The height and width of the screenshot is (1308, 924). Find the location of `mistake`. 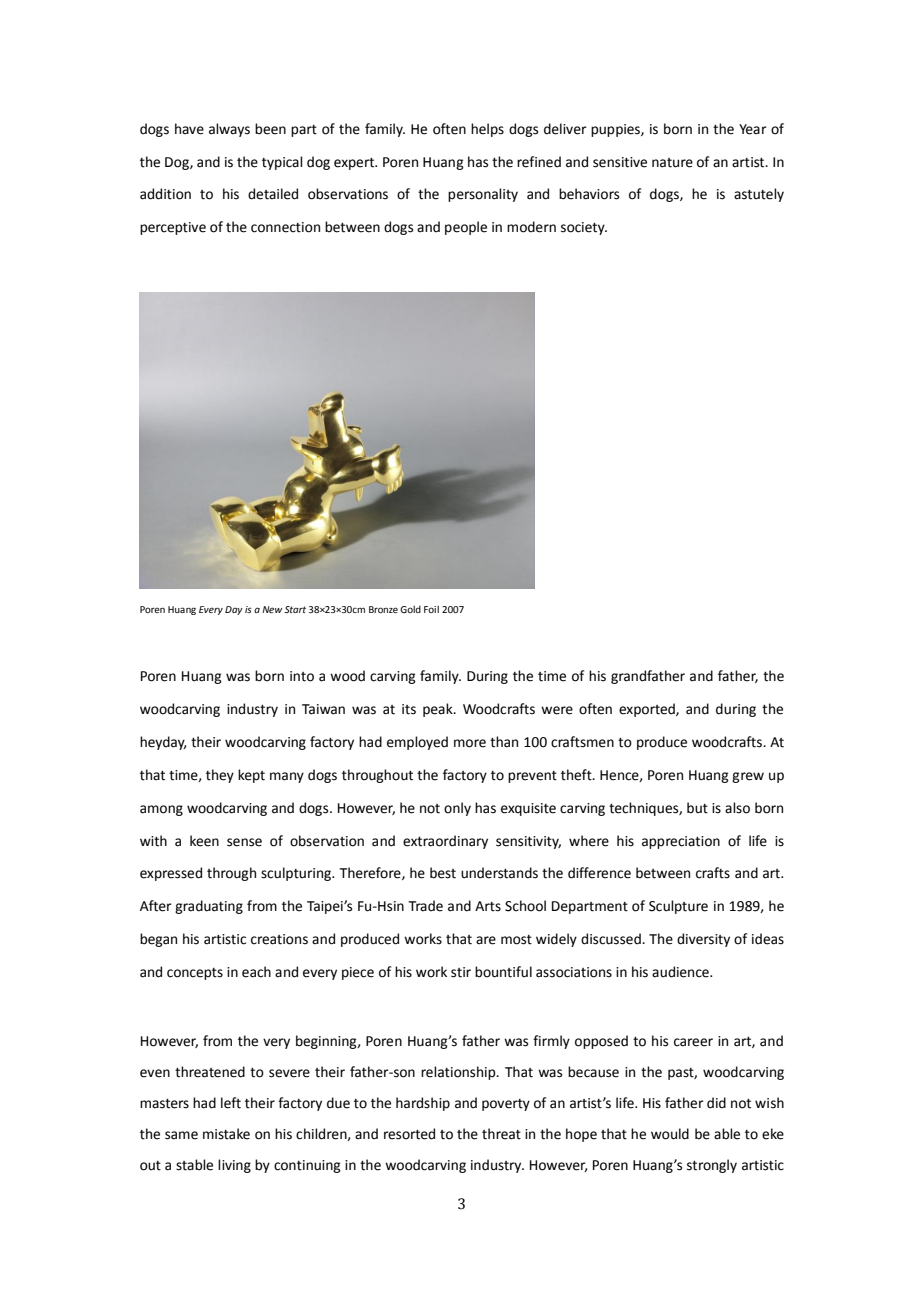

mistake is located at coordinates (226, 1134).
